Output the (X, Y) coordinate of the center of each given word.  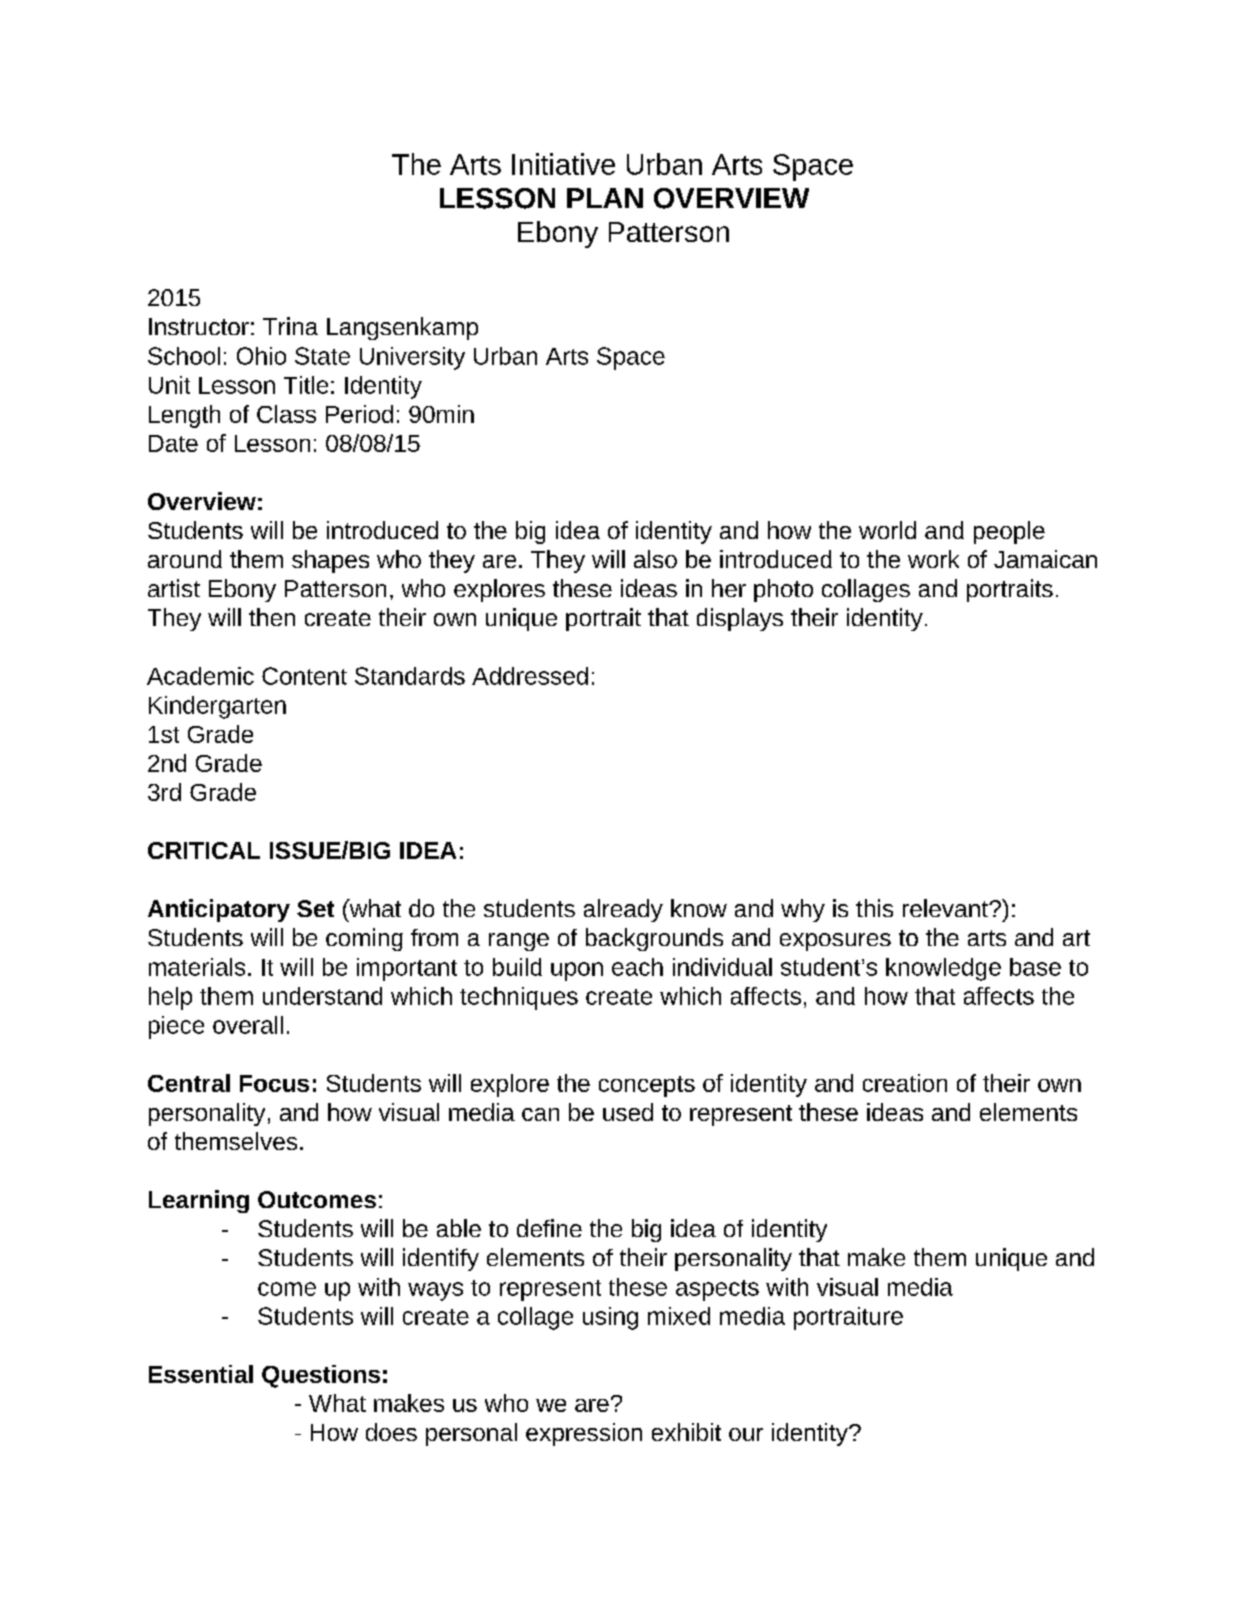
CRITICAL (204, 850)
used (628, 1112)
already (623, 910)
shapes (330, 561)
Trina (290, 326)
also (655, 559)
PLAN (605, 198)
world (887, 530)
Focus (274, 1083)
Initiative (563, 164)
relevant (946, 908)
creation (905, 1083)
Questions (321, 1376)
